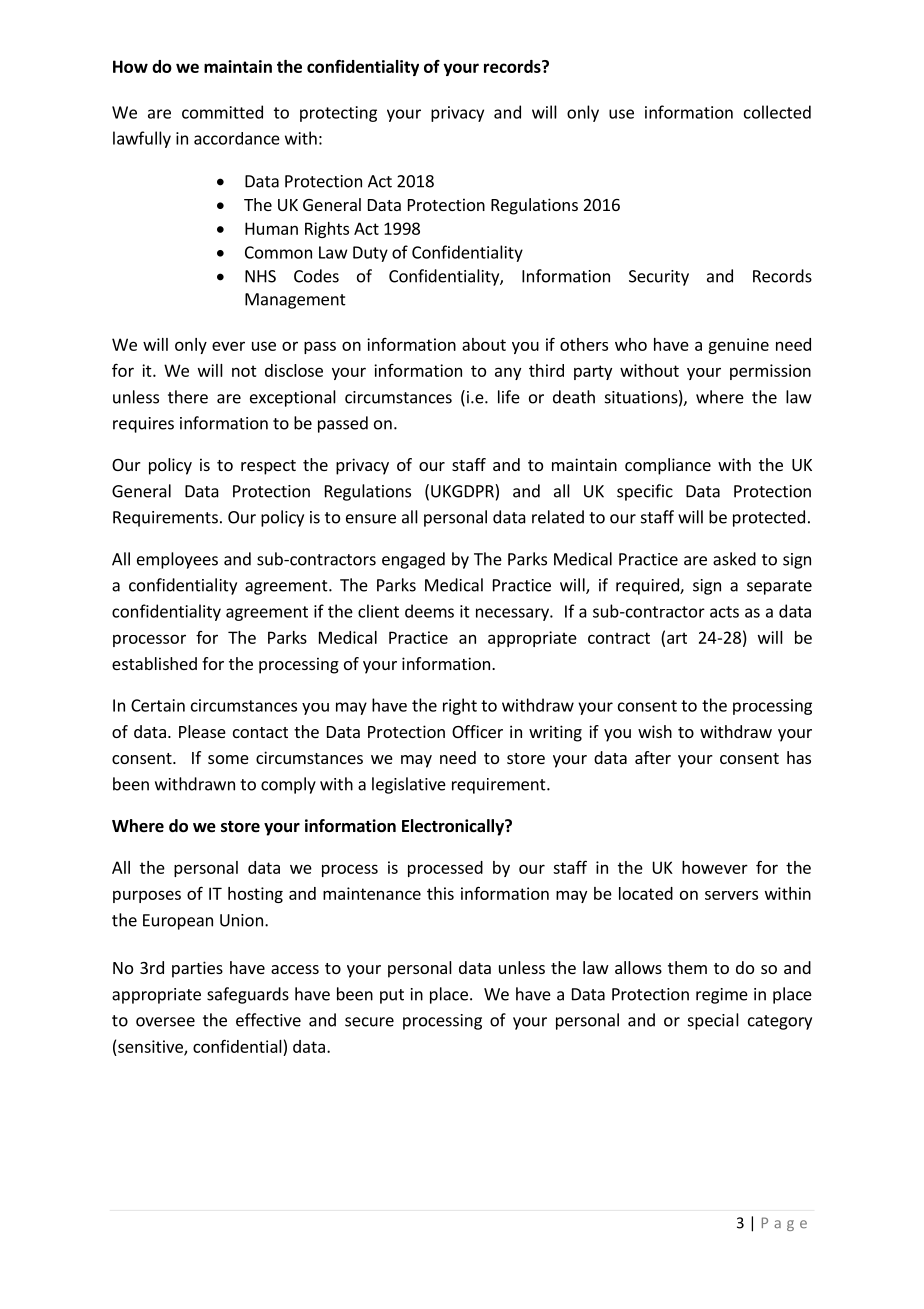 This image has height=1309, width=924. Describe the element at coordinates (248, 995) in the image. I see `safeguards` at that location.
